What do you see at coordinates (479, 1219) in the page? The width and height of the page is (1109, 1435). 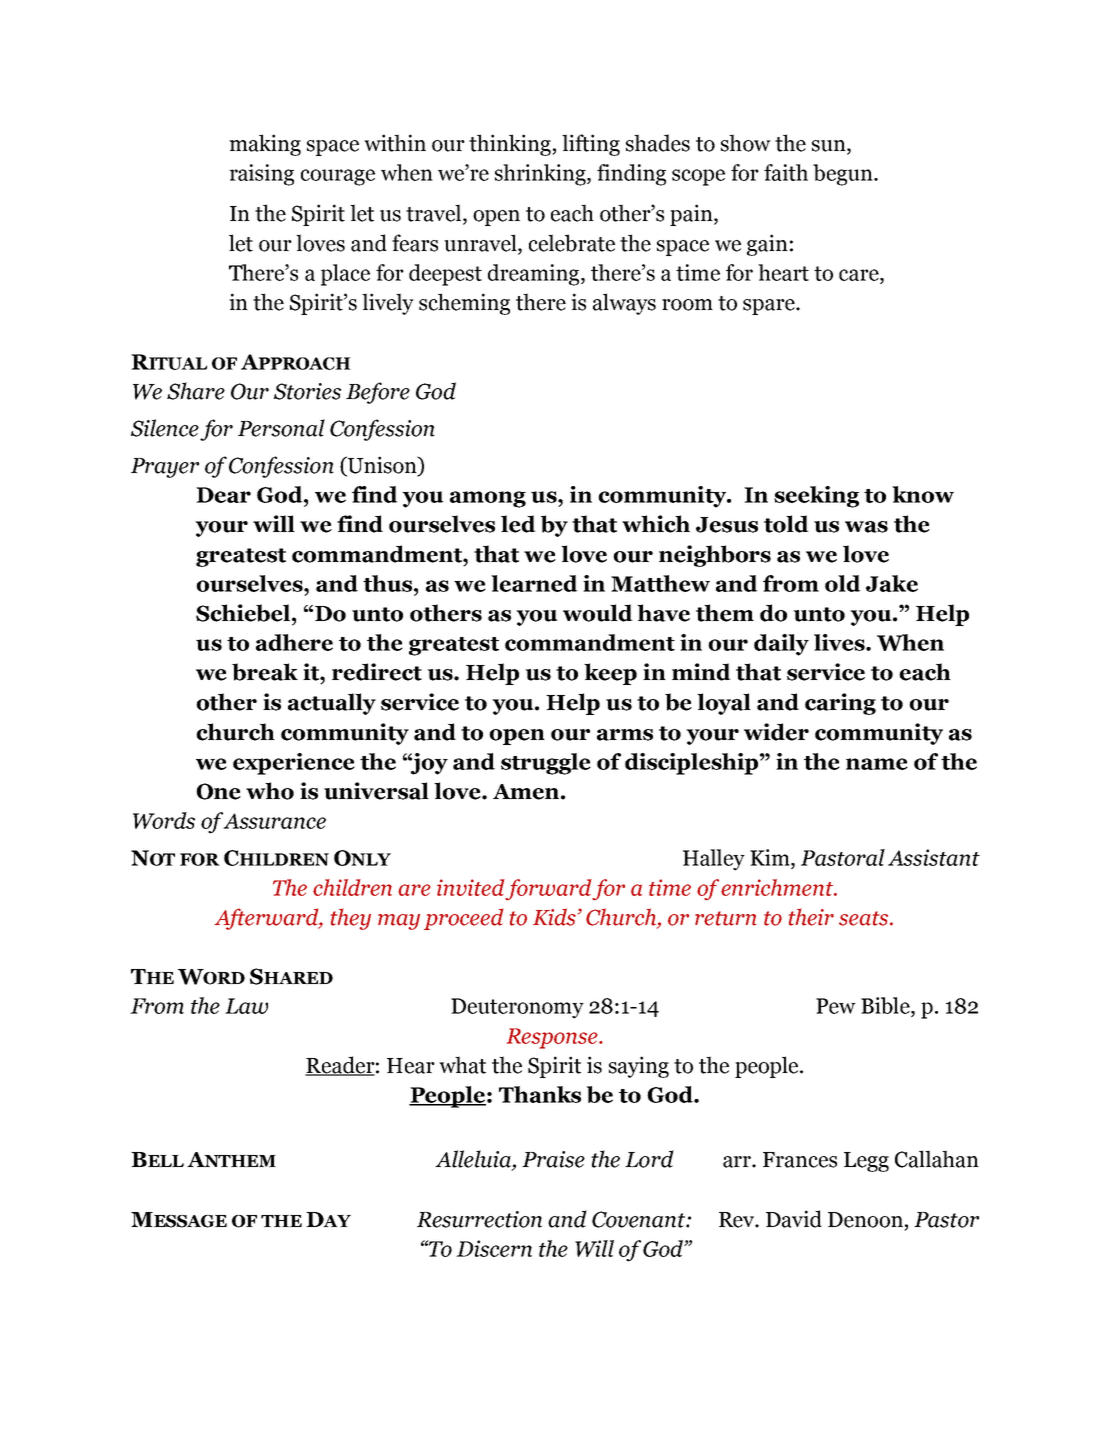 I see `Resurrection` at bounding box center [479, 1219].
